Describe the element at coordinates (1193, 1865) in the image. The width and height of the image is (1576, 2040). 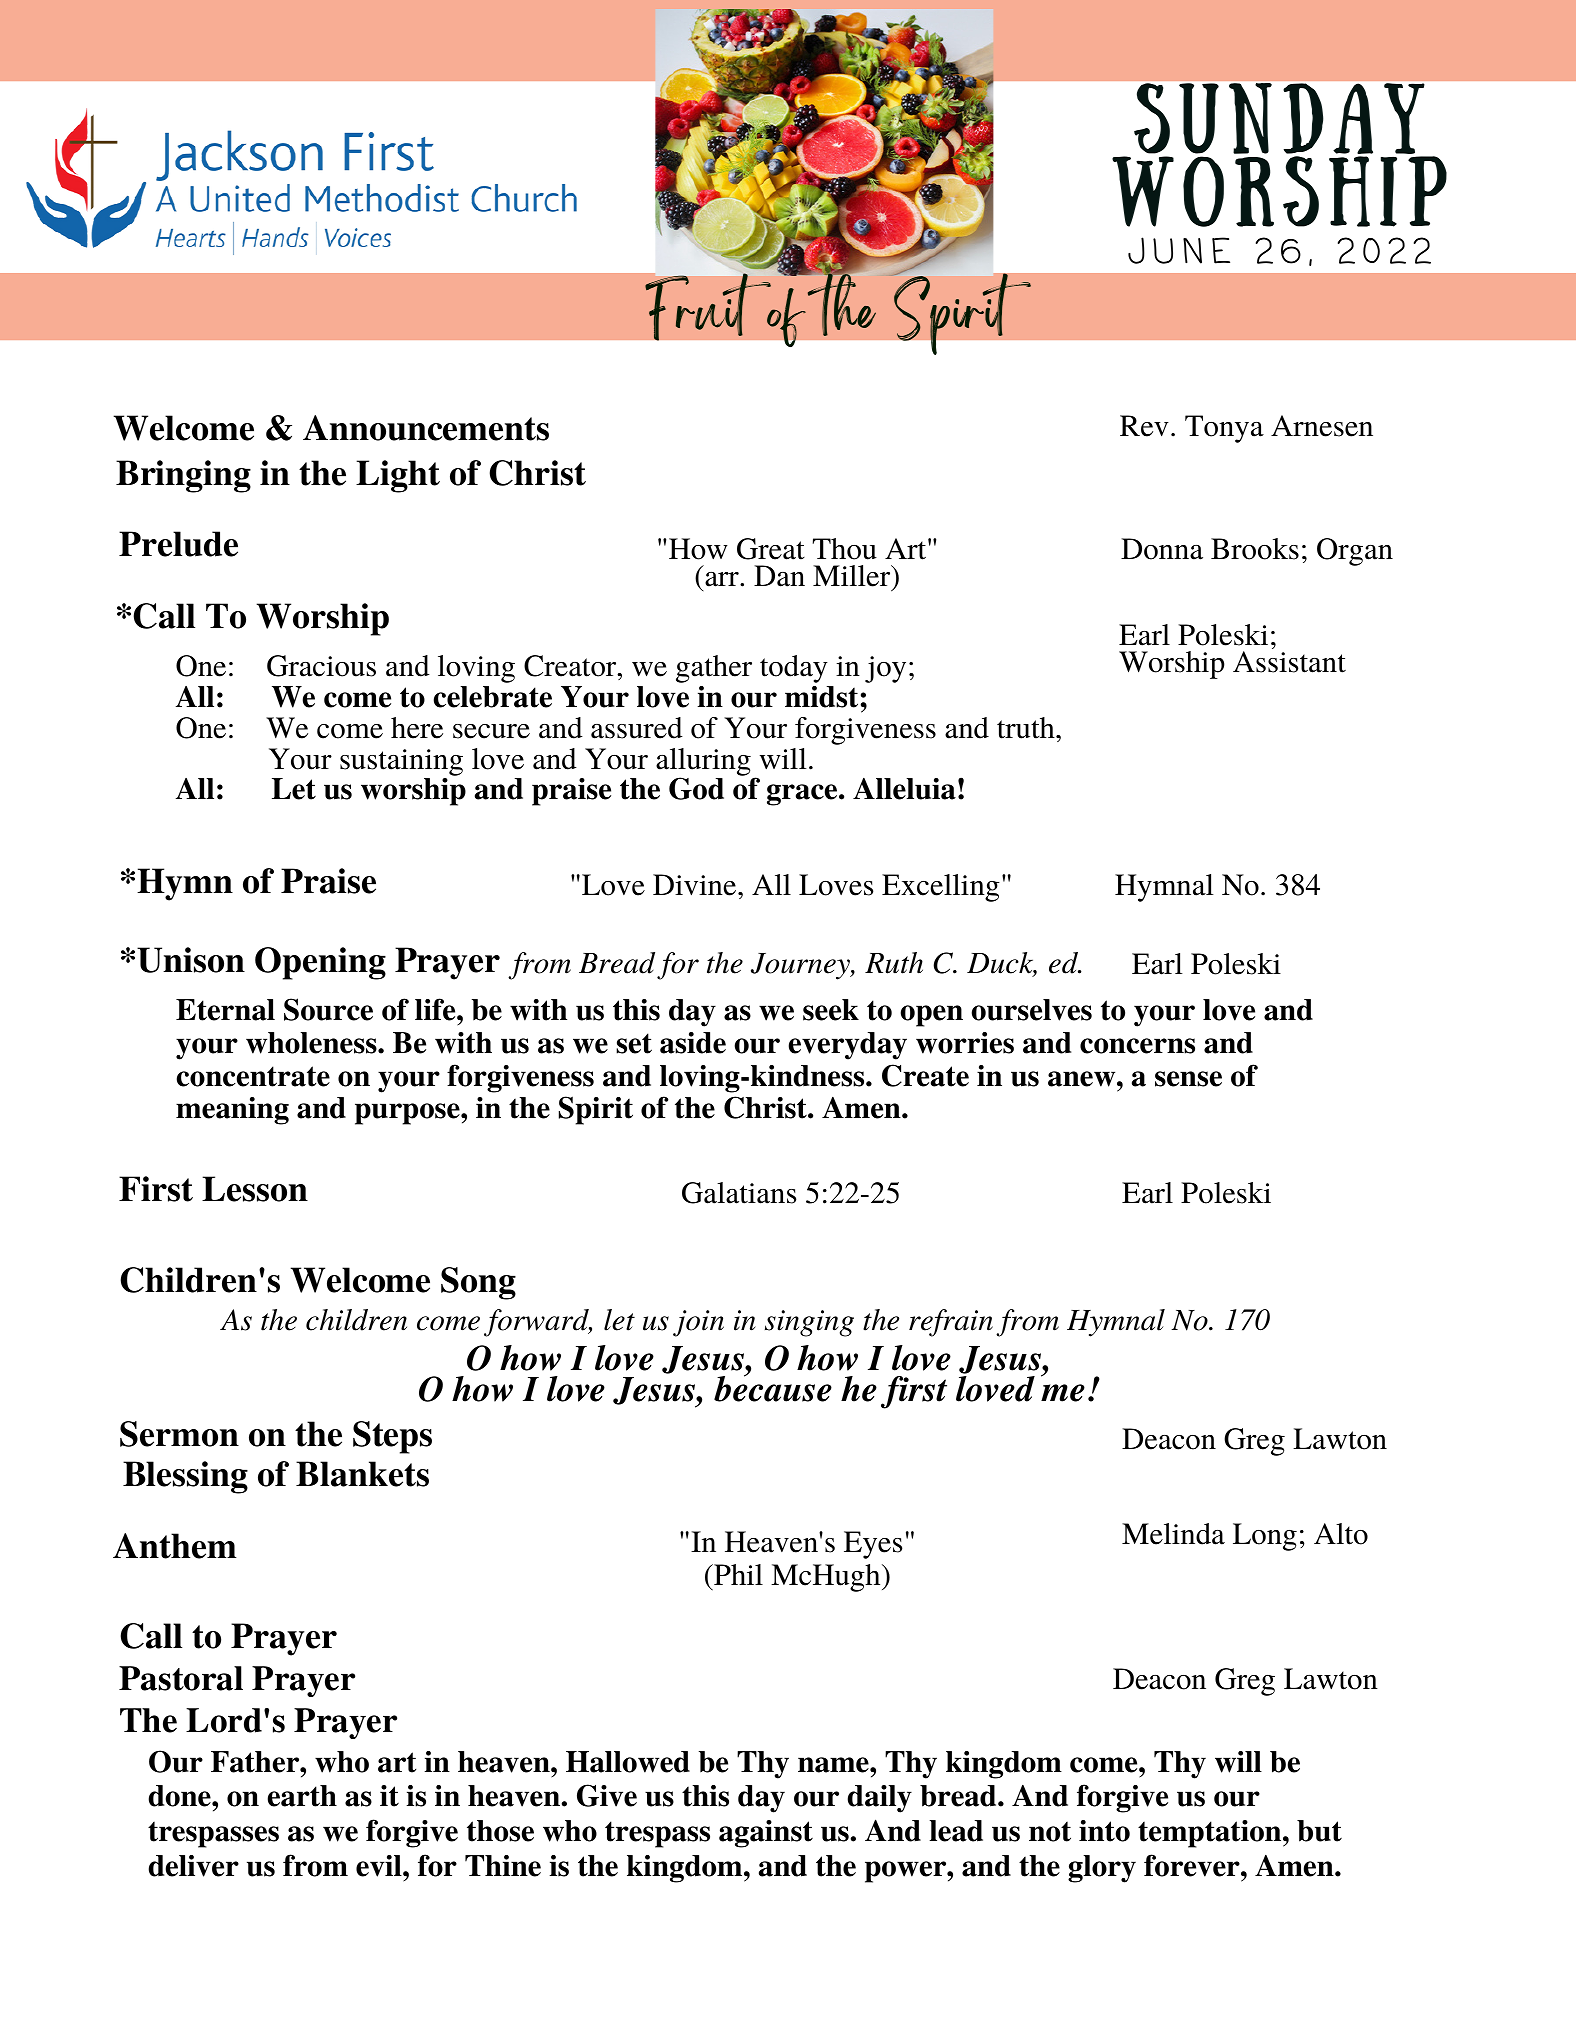
I see `forever` at that location.
